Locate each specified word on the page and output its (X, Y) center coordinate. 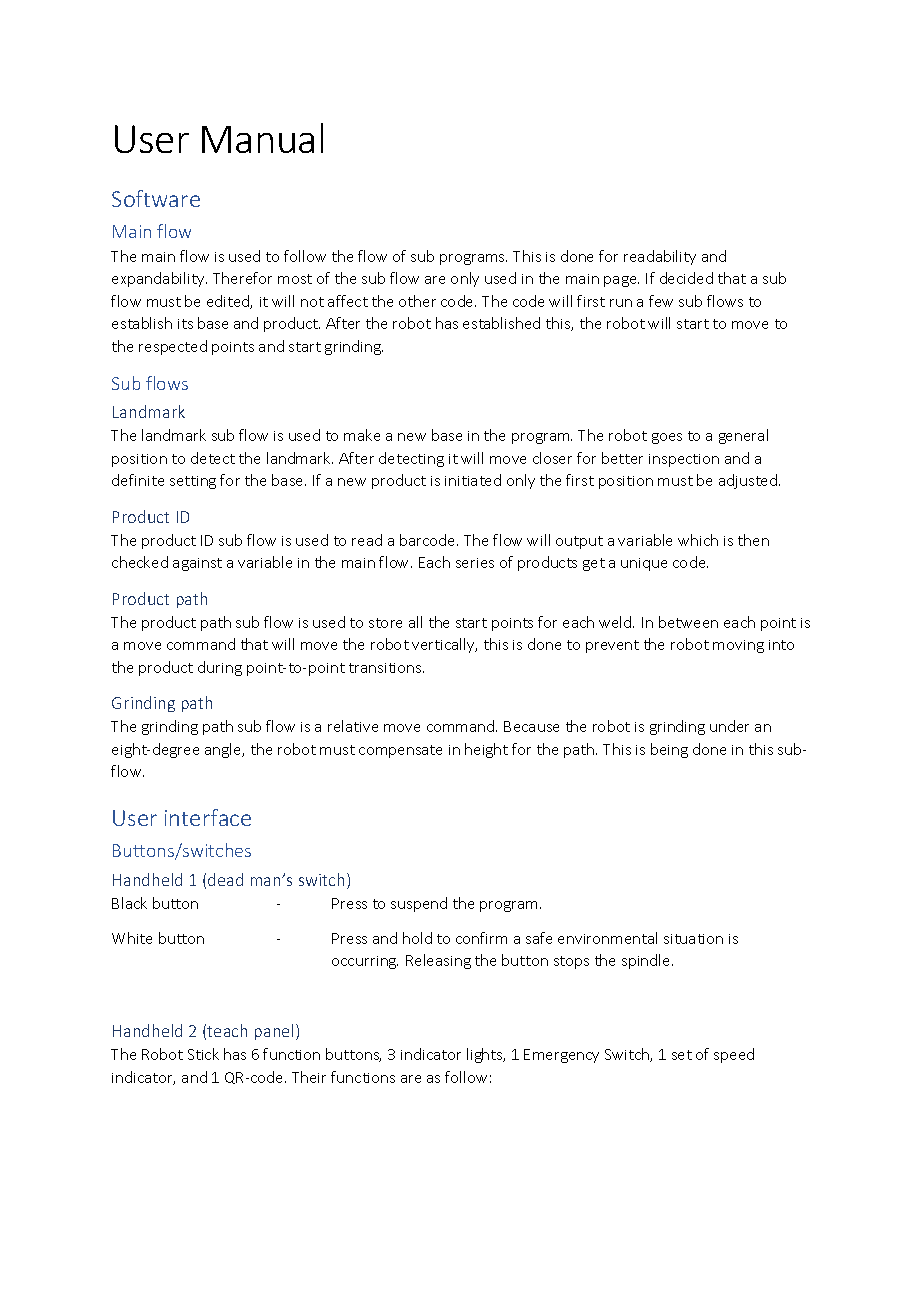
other (417, 301)
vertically (444, 645)
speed (734, 1055)
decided (686, 278)
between (688, 622)
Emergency (561, 1056)
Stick (203, 1054)
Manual (262, 138)
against (197, 564)
